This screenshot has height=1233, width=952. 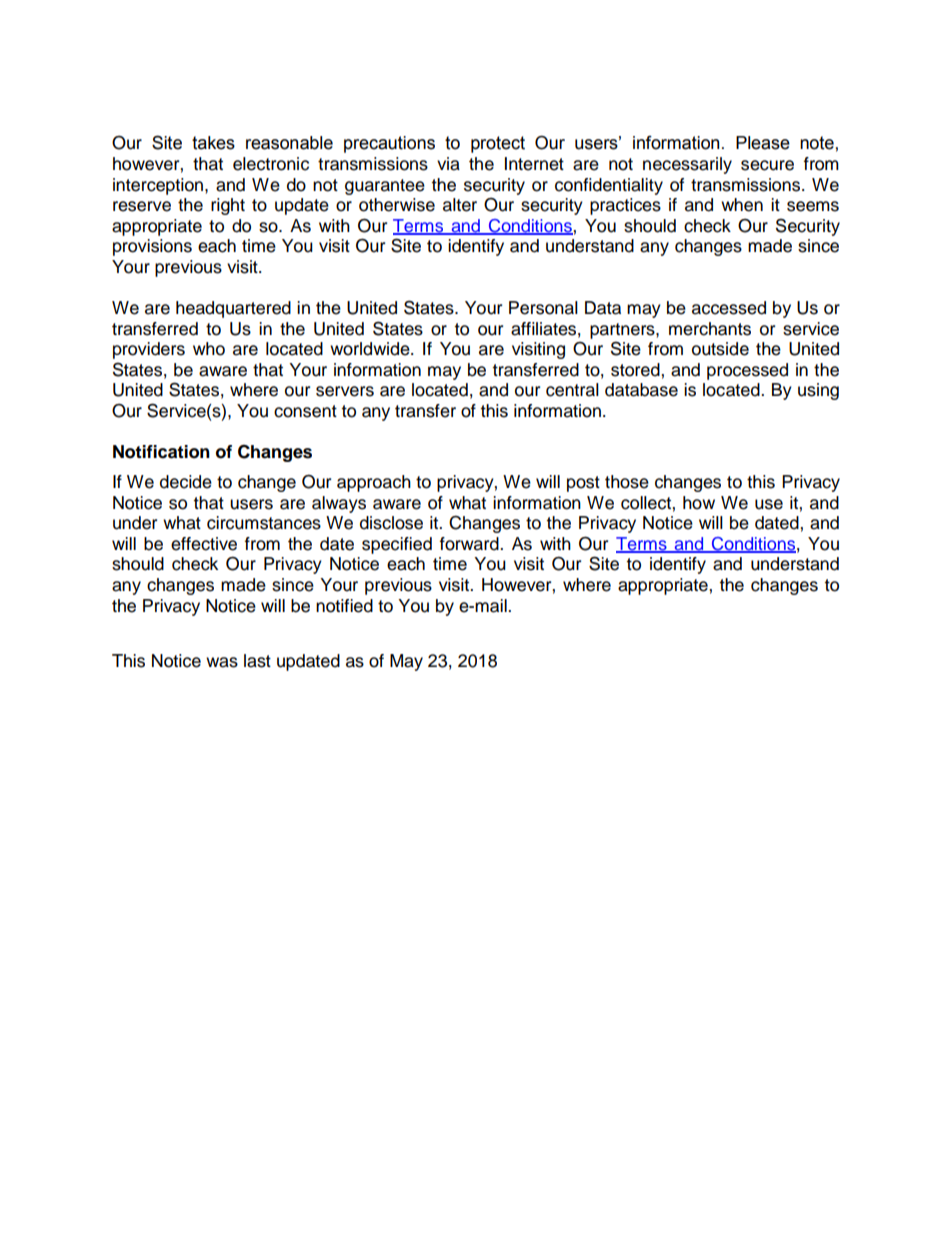 What do you see at coordinates (572, 390) in the screenshot?
I see `central` at bounding box center [572, 390].
